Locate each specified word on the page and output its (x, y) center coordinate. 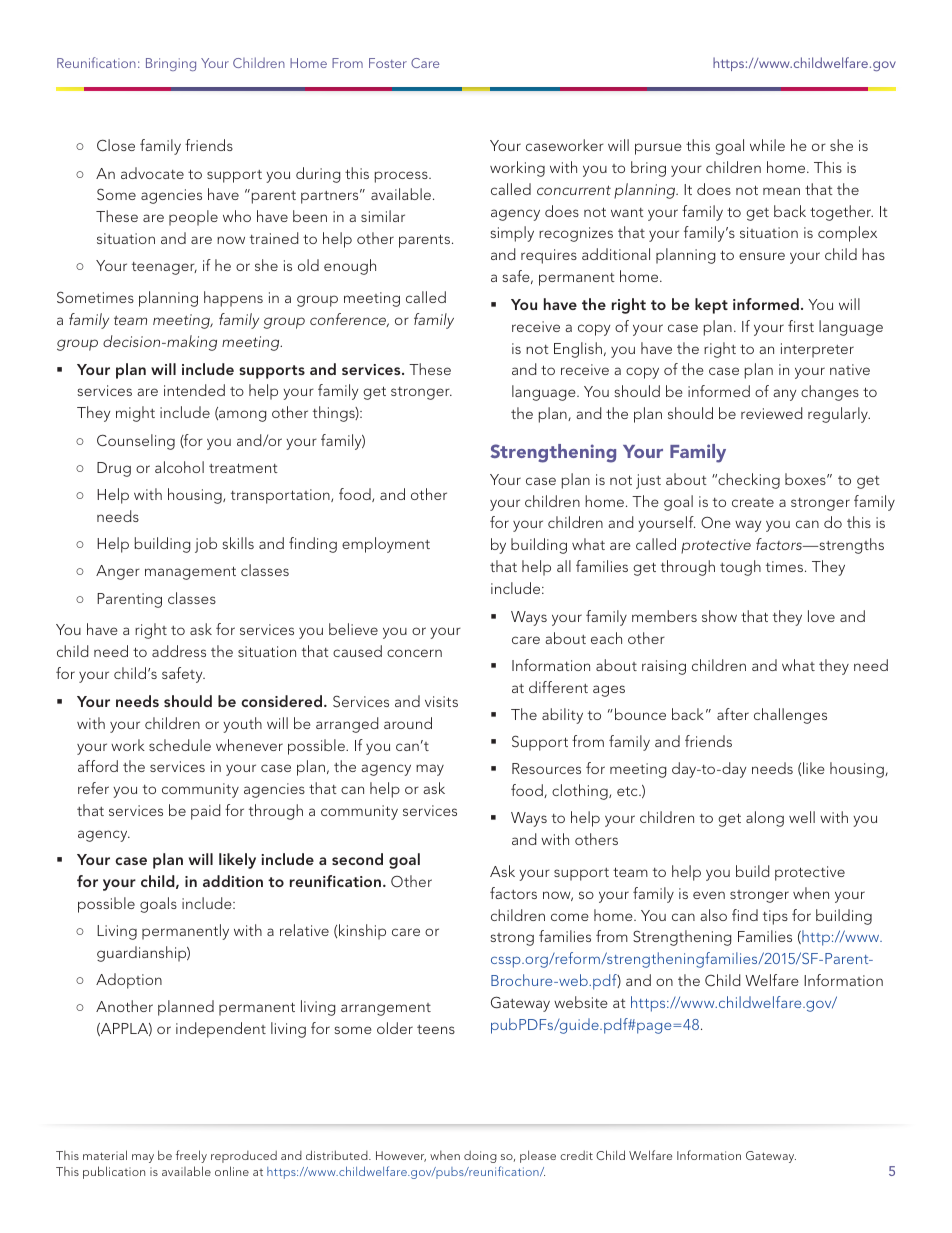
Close (116, 145)
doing (480, 1157)
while (767, 145)
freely (191, 1156)
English (578, 350)
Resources (546, 768)
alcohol (179, 467)
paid (205, 812)
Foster (388, 63)
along (765, 819)
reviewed (771, 413)
